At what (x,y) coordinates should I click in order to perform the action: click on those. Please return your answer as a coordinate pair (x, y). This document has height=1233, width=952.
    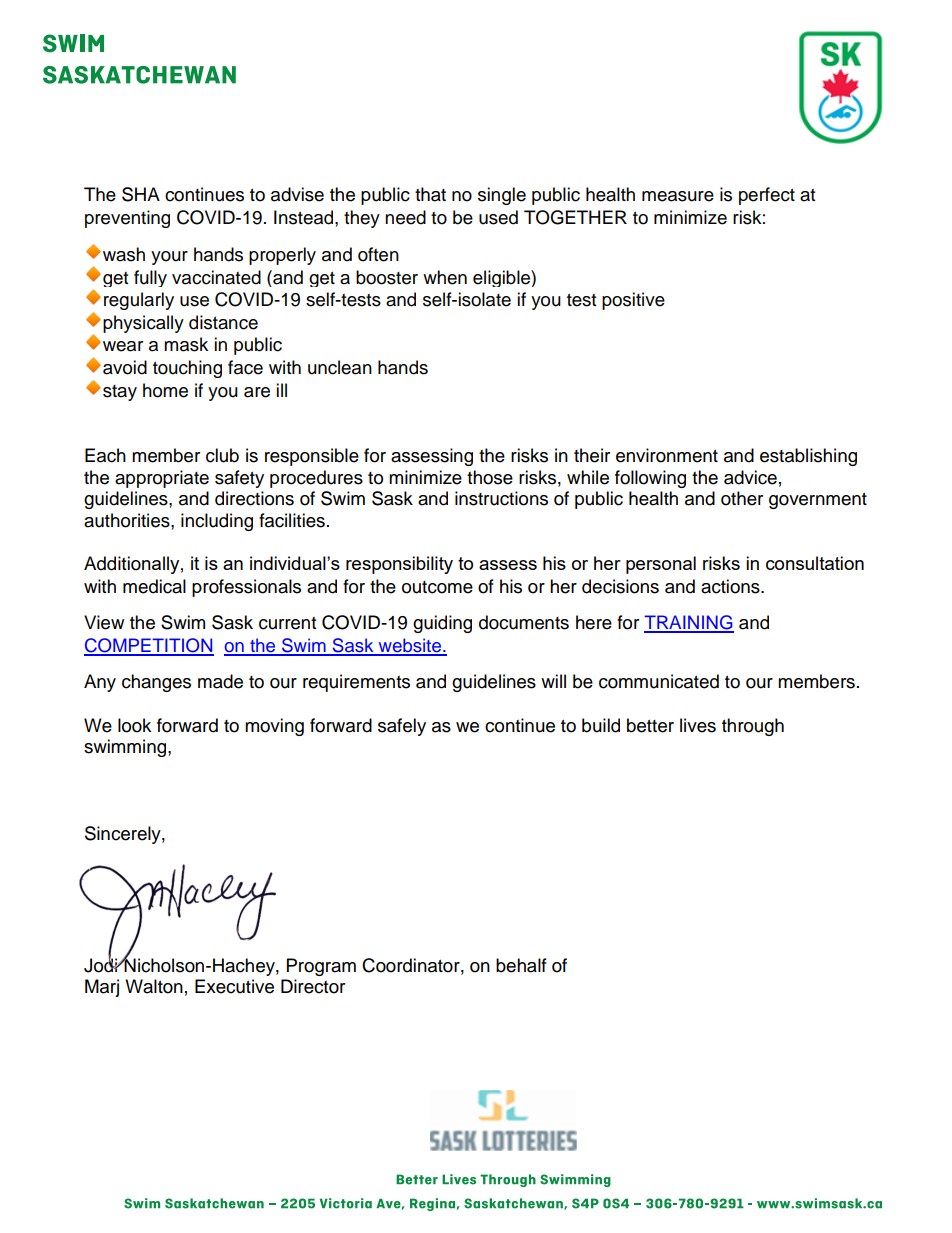
    Looking at the image, I should click on (490, 477).
